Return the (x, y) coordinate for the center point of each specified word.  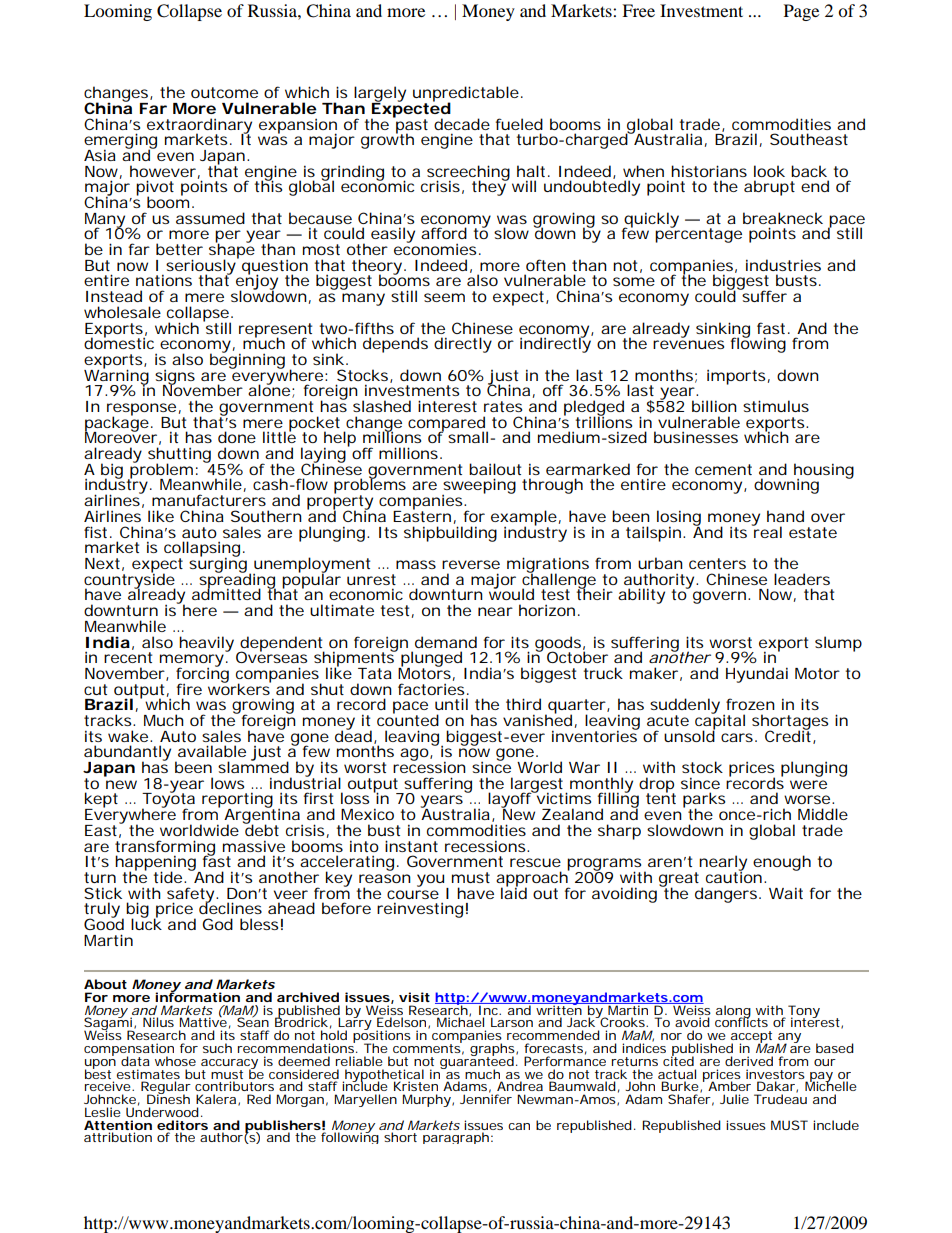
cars (737, 737)
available (212, 751)
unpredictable (466, 95)
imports (736, 377)
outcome (224, 92)
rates (503, 406)
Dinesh (168, 1098)
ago (414, 754)
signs (175, 378)
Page (801, 12)
